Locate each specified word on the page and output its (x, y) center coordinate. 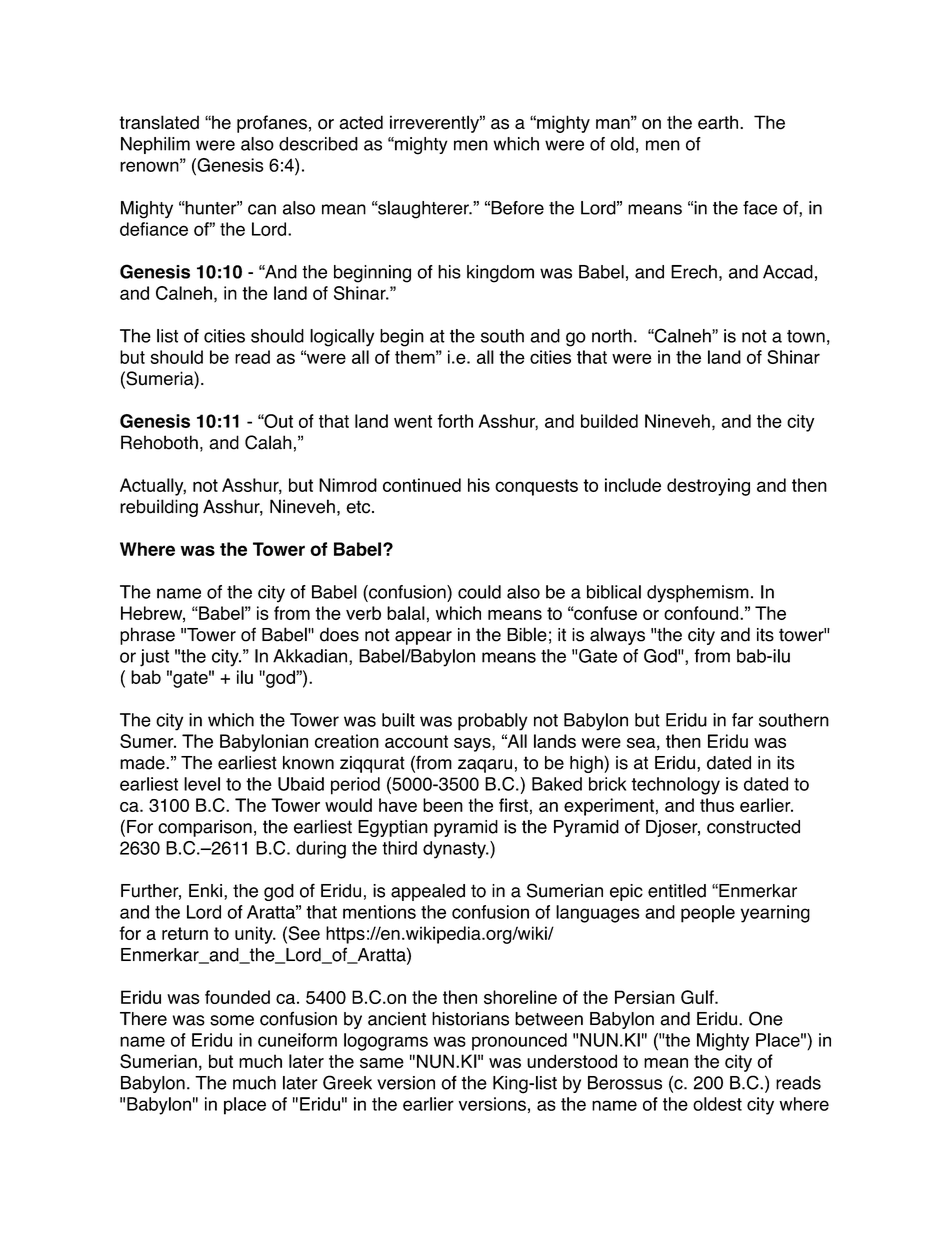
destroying (708, 487)
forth (455, 421)
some (232, 1020)
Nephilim (155, 145)
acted (361, 122)
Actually (153, 487)
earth (719, 122)
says (473, 745)
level (202, 784)
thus (717, 805)
